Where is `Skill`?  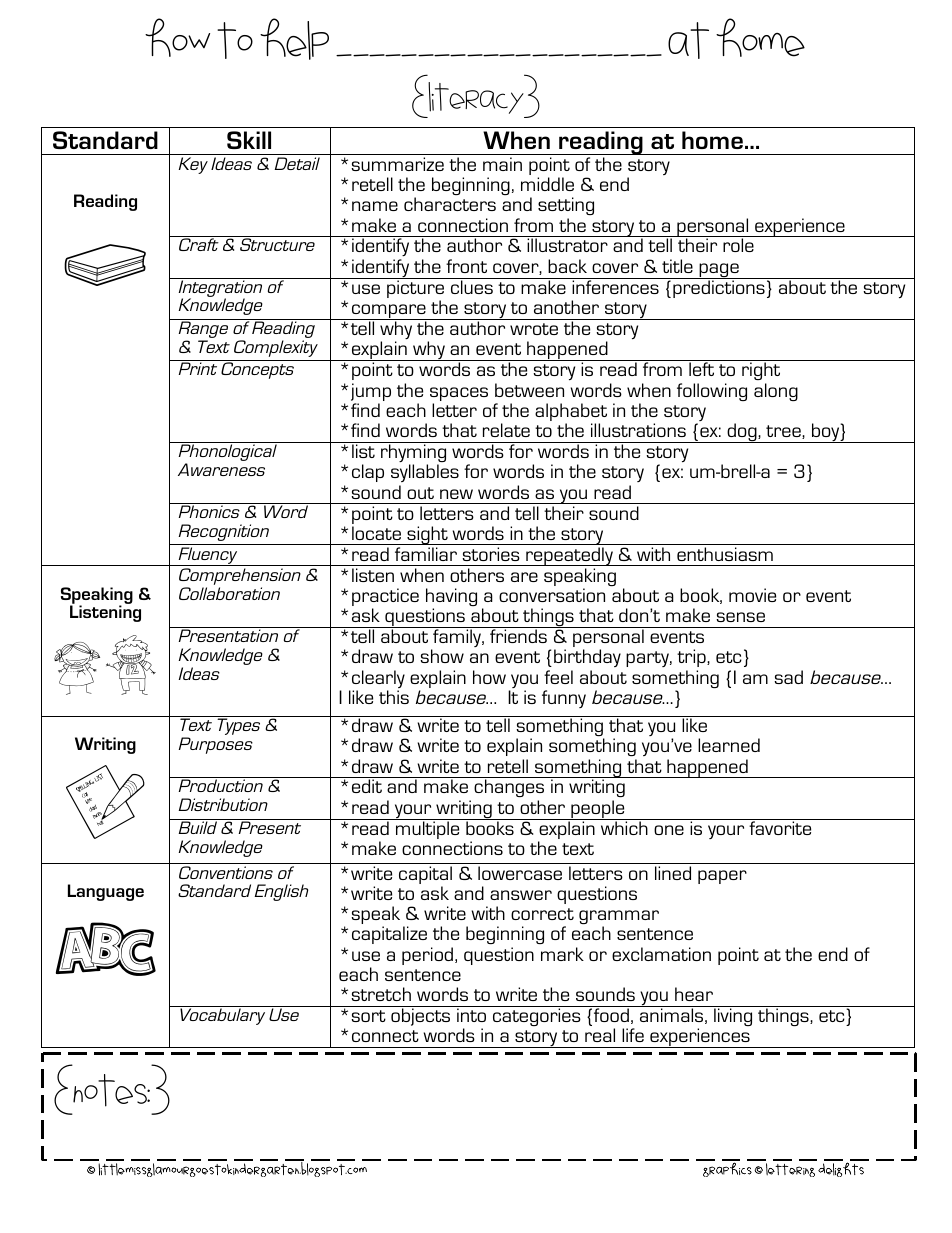
Skill is located at coordinates (249, 140).
